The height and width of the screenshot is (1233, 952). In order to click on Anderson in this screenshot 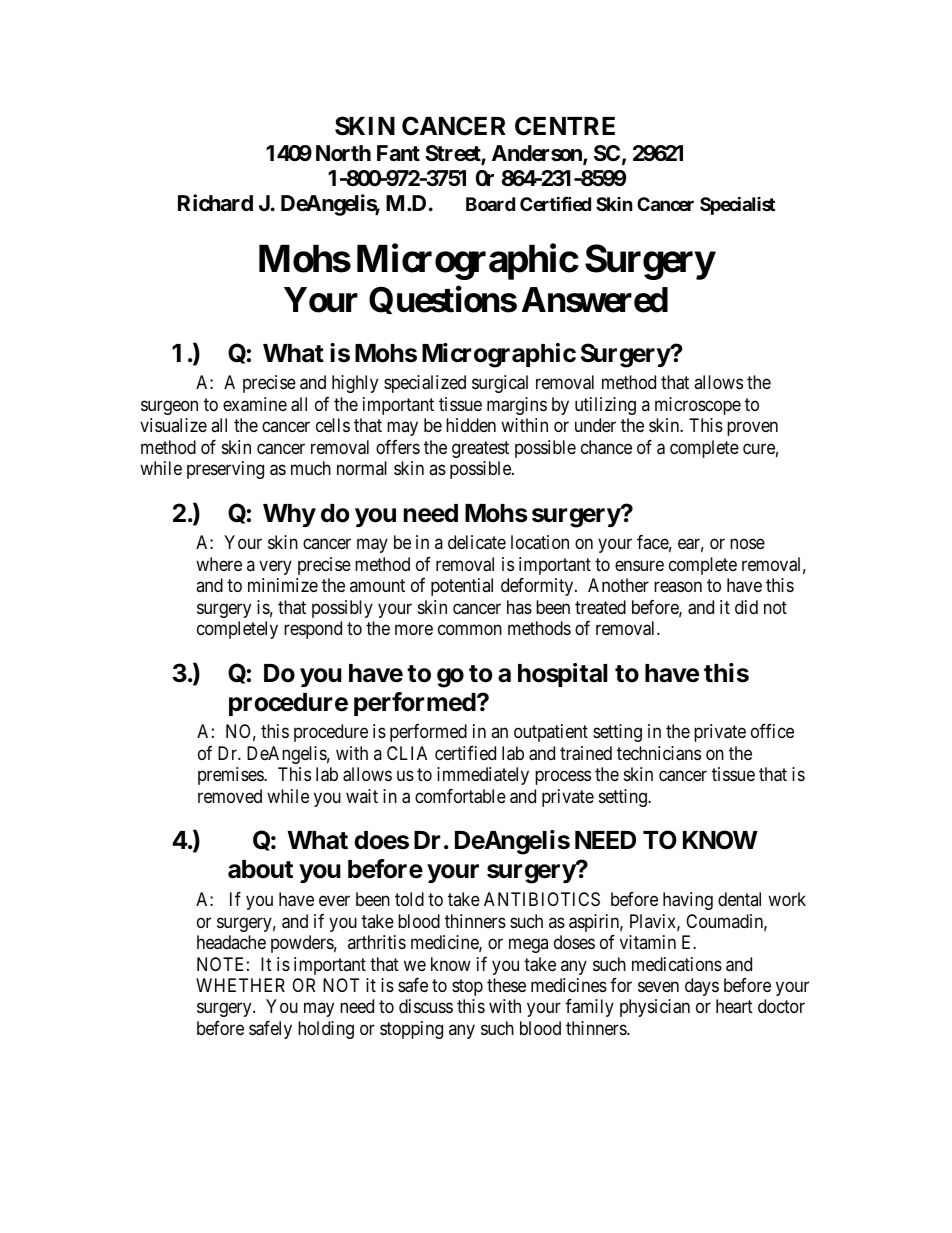, I will do `click(538, 154)`.
